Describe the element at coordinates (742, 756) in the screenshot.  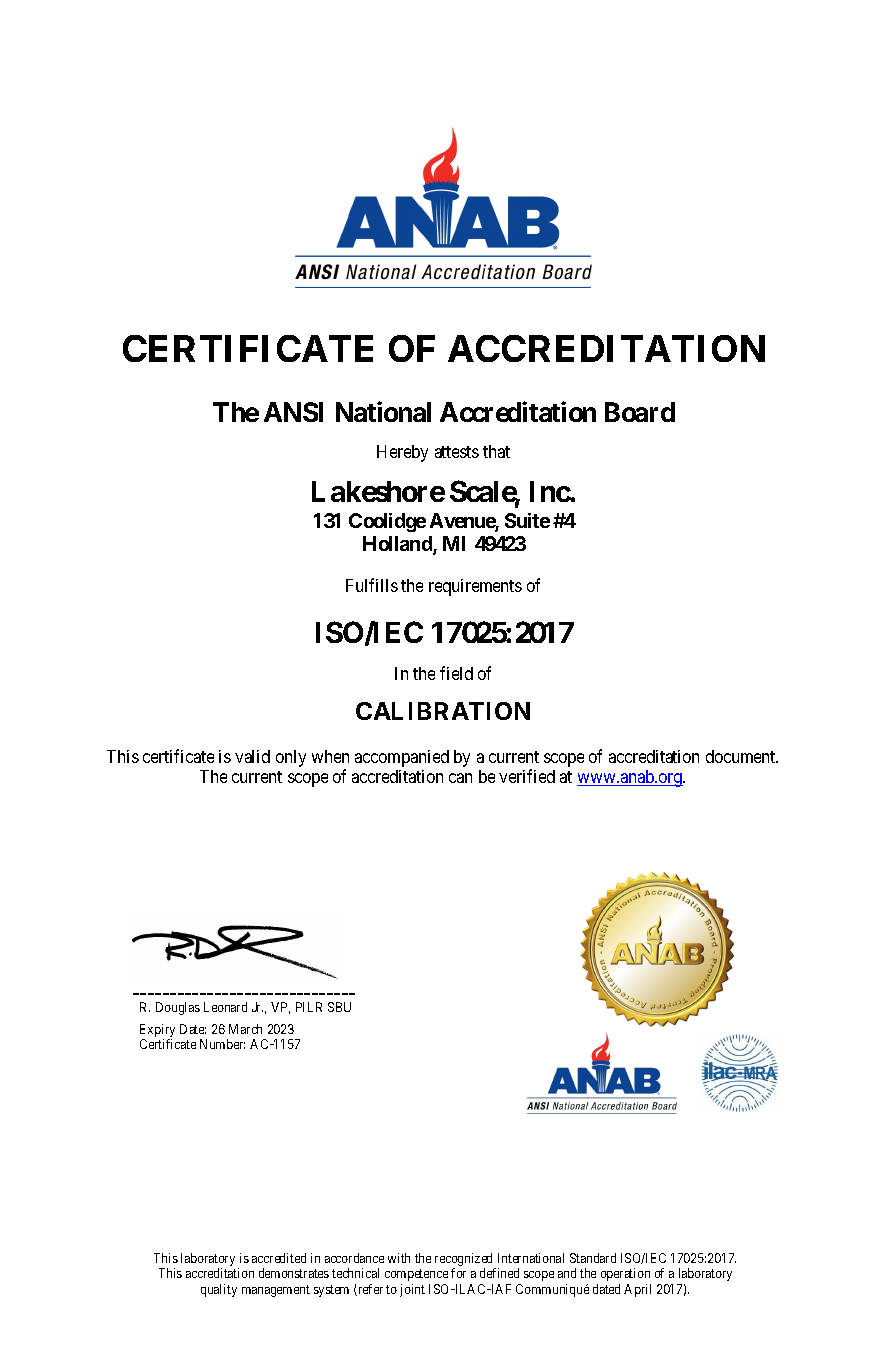
I see `document` at that location.
